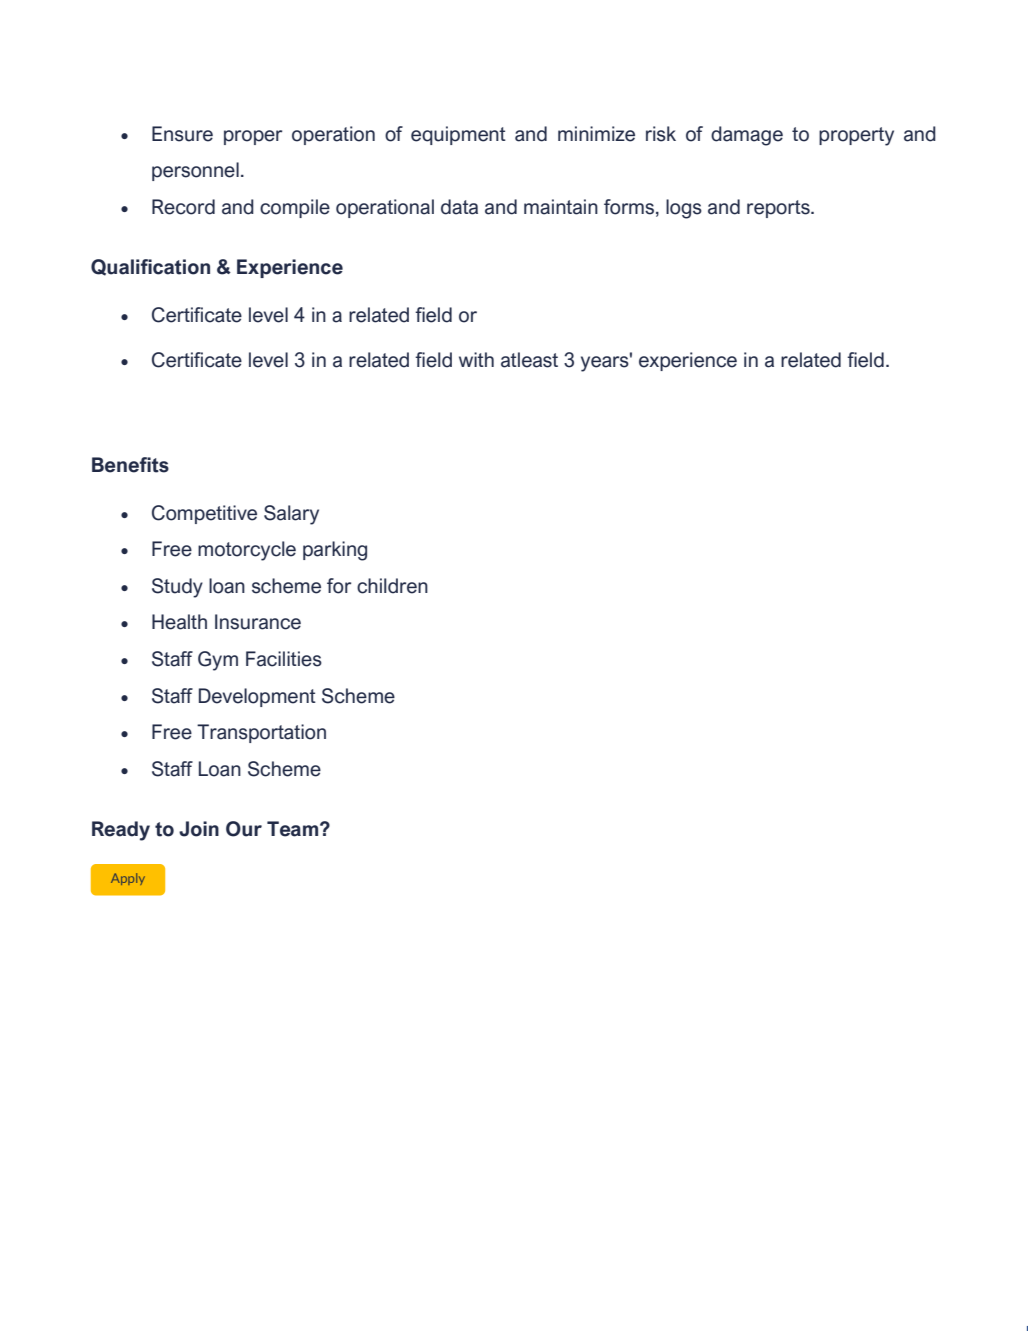 This screenshot has height=1331, width=1028. Describe the element at coordinates (204, 514) in the screenshot. I see `Competitive` at that location.
